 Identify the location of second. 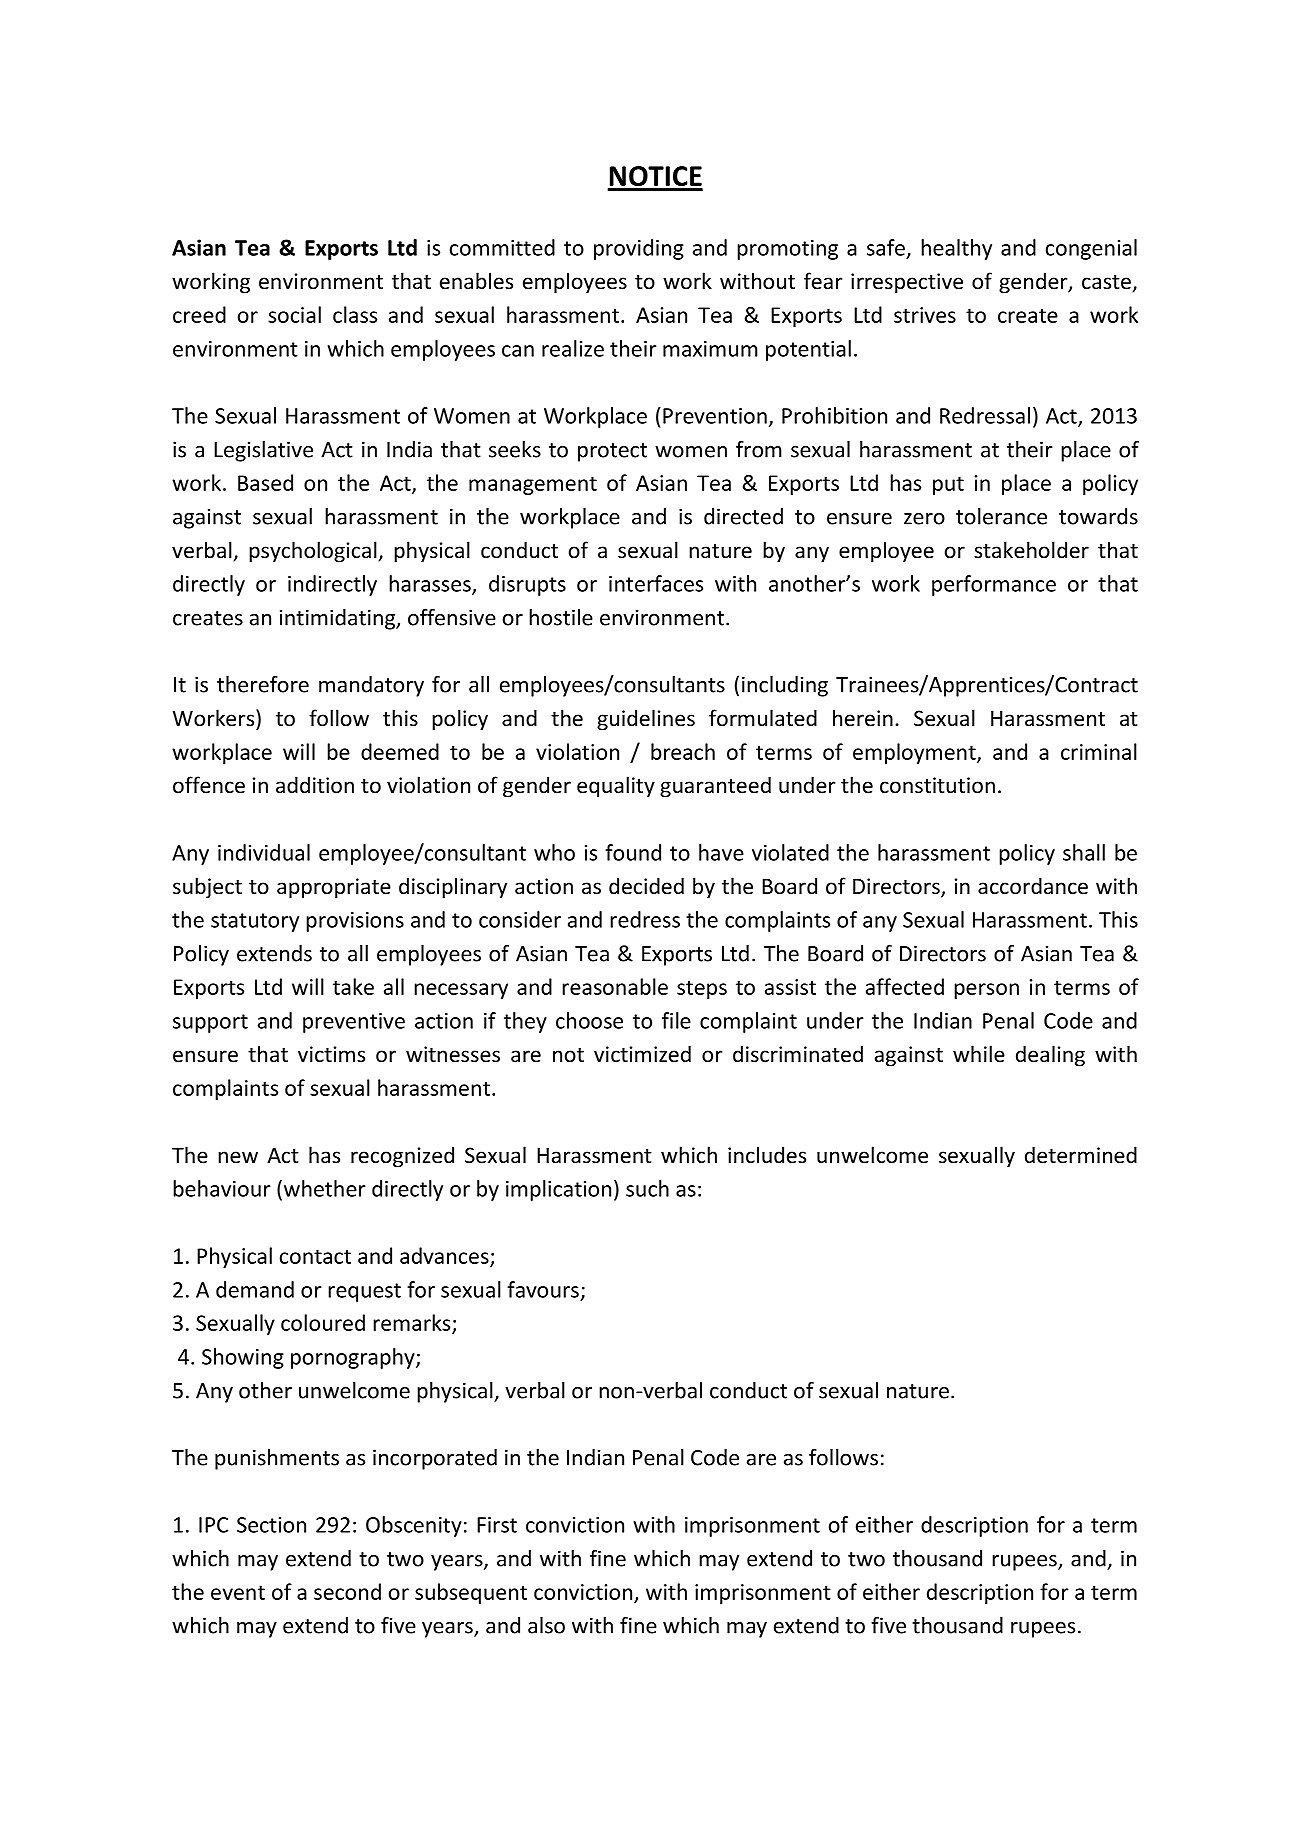
(347, 1591).
